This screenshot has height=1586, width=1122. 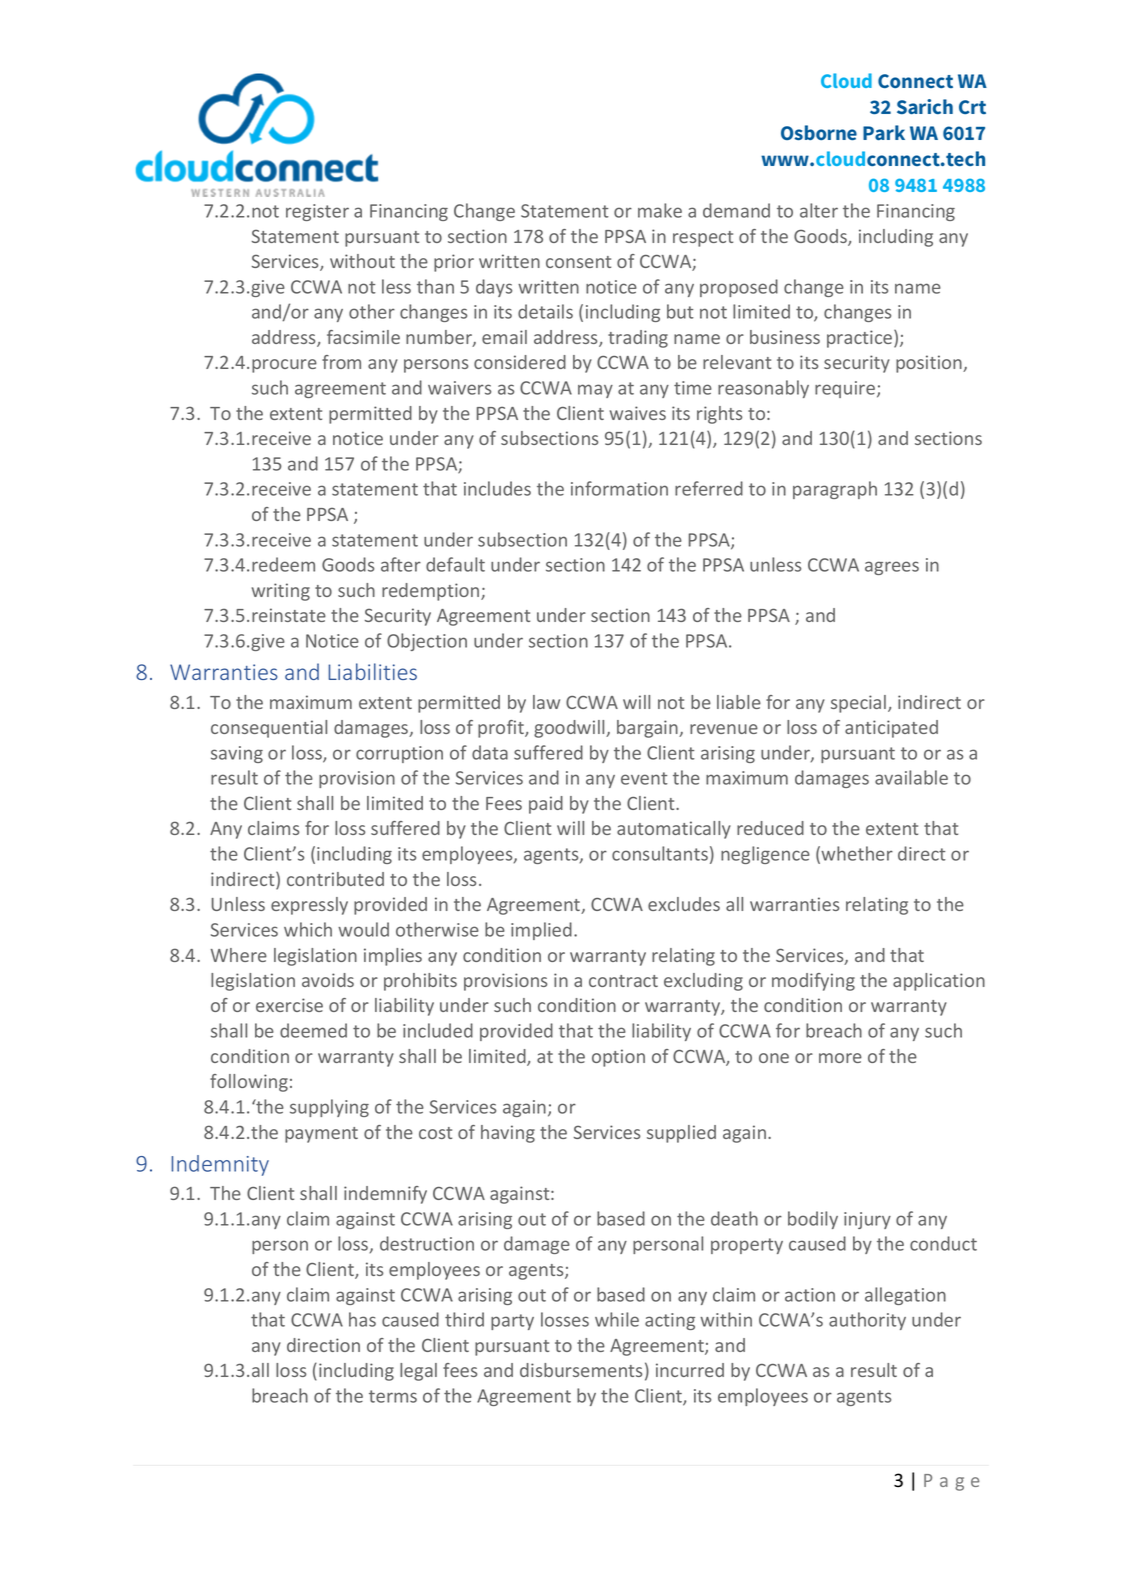 What do you see at coordinates (835, 490) in the screenshot?
I see `paragraph` at bounding box center [835, 490].
